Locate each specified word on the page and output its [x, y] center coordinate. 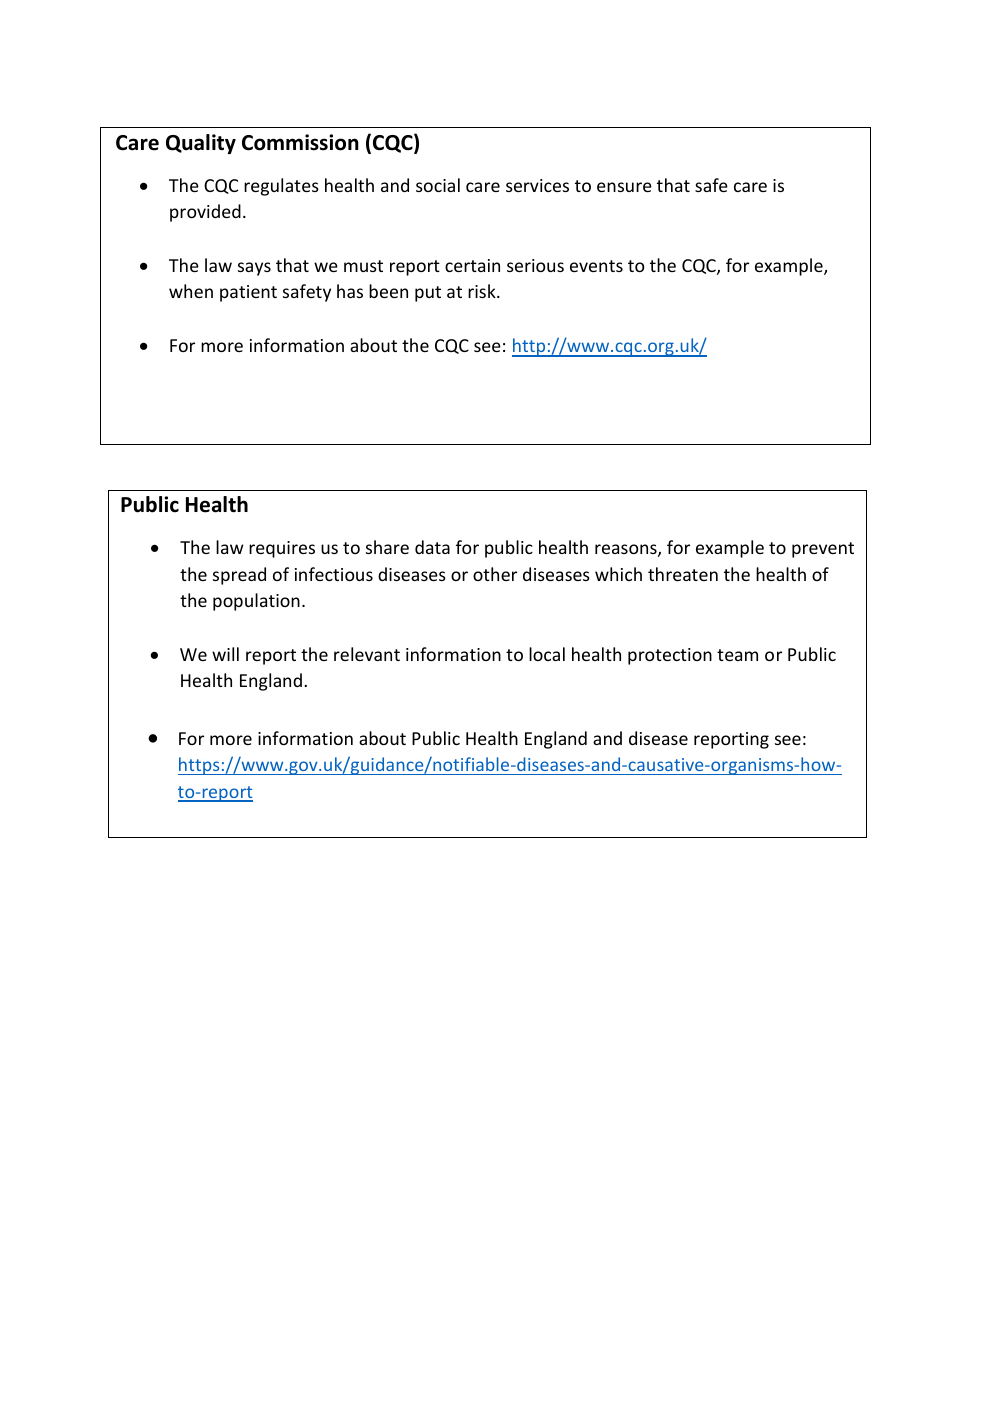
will [225, 654]
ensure [624, 187]
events [596, 266]
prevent [823, 550]
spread [239, 576]
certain [472, 265]
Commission [300, 142]
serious [535, 265]
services [537, 185]
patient [248, 293]
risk [483, 291]
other [495, 574]
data [432, 547]
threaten [683, 574]
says [254, 269]
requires [282, 549]
